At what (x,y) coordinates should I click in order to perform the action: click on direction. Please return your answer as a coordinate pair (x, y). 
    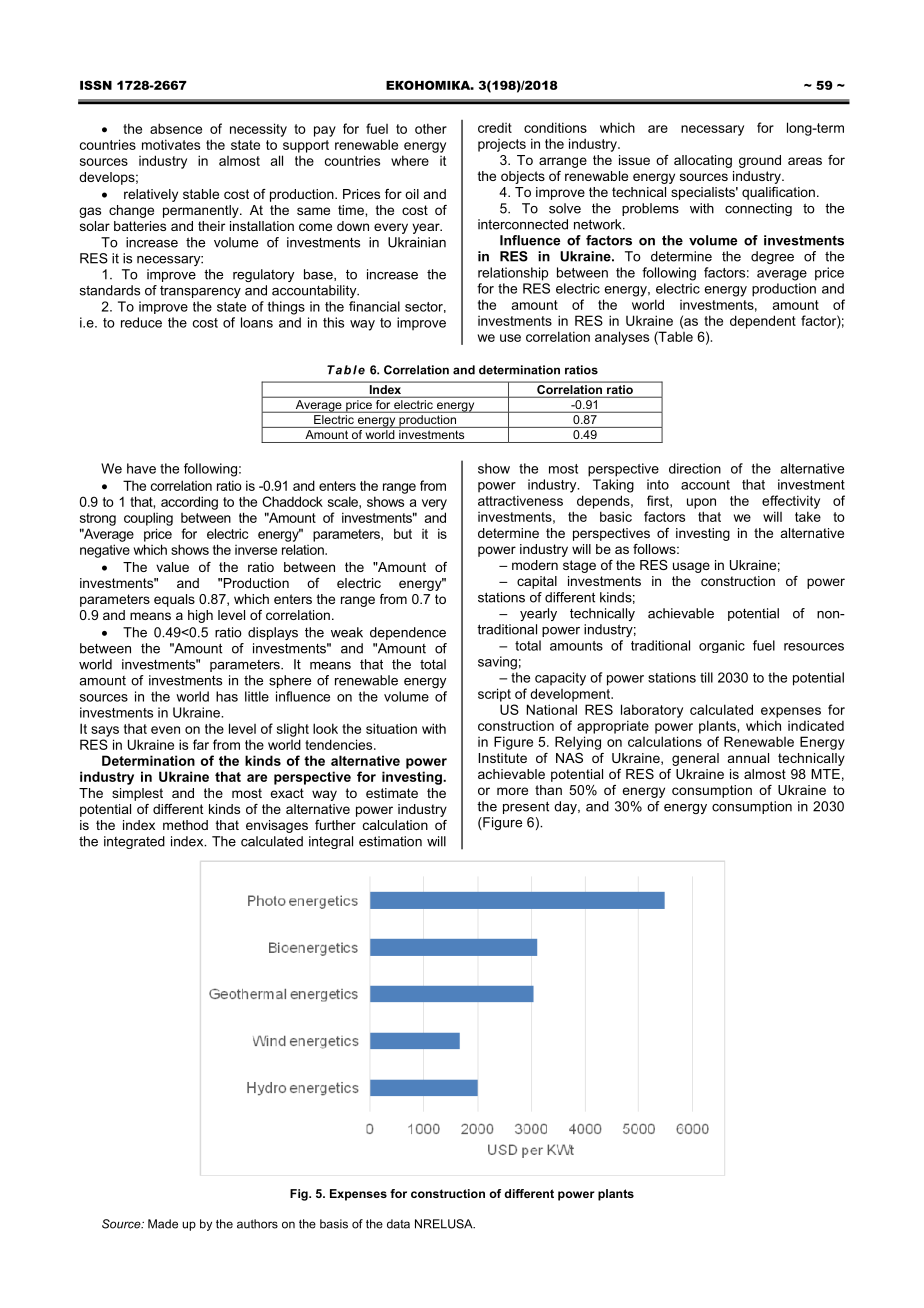
    Looking at the image, I should click on (695, 468).
